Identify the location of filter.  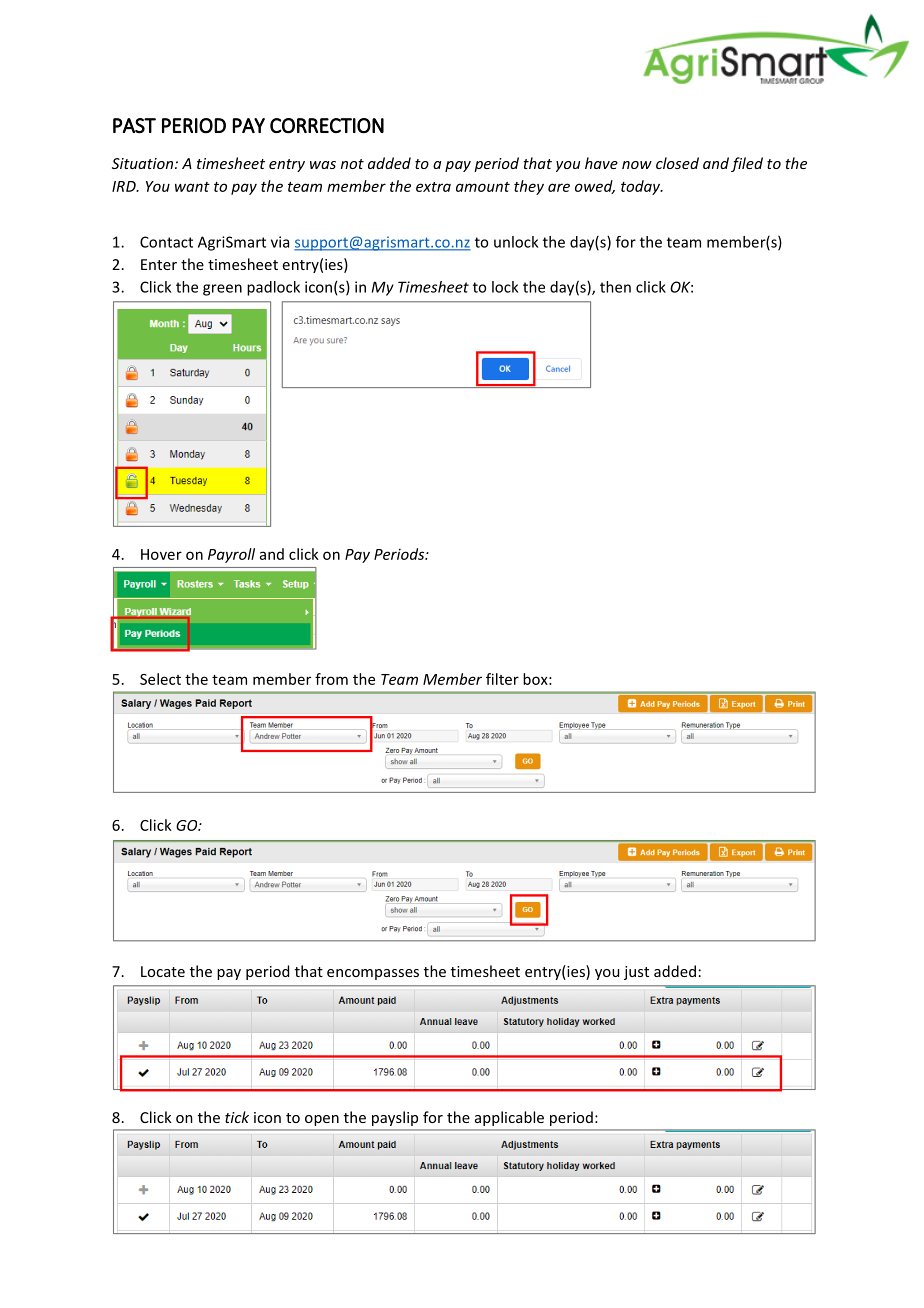
(502, 679).
